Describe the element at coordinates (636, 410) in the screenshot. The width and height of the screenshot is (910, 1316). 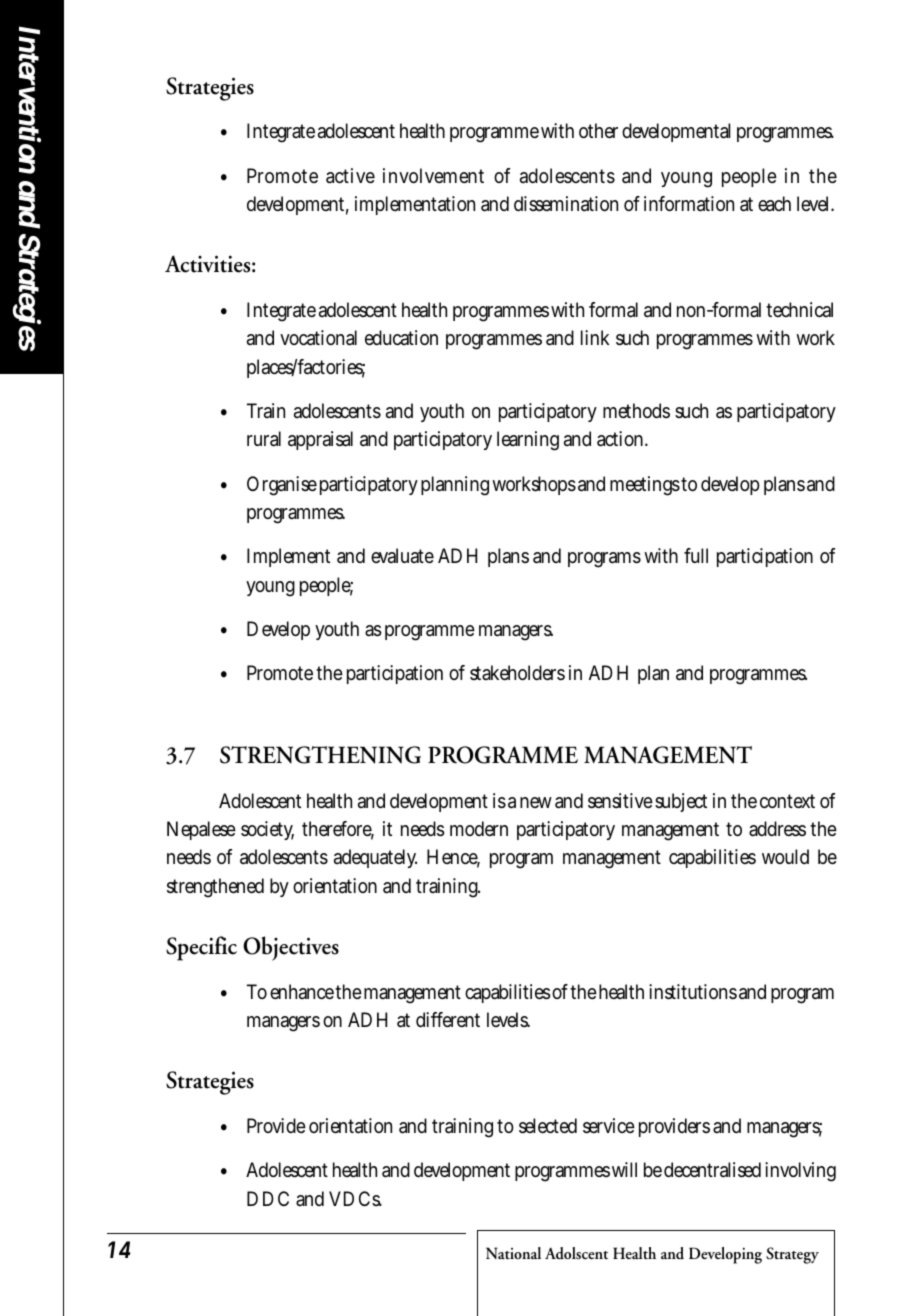
I see `methods` at that location.
